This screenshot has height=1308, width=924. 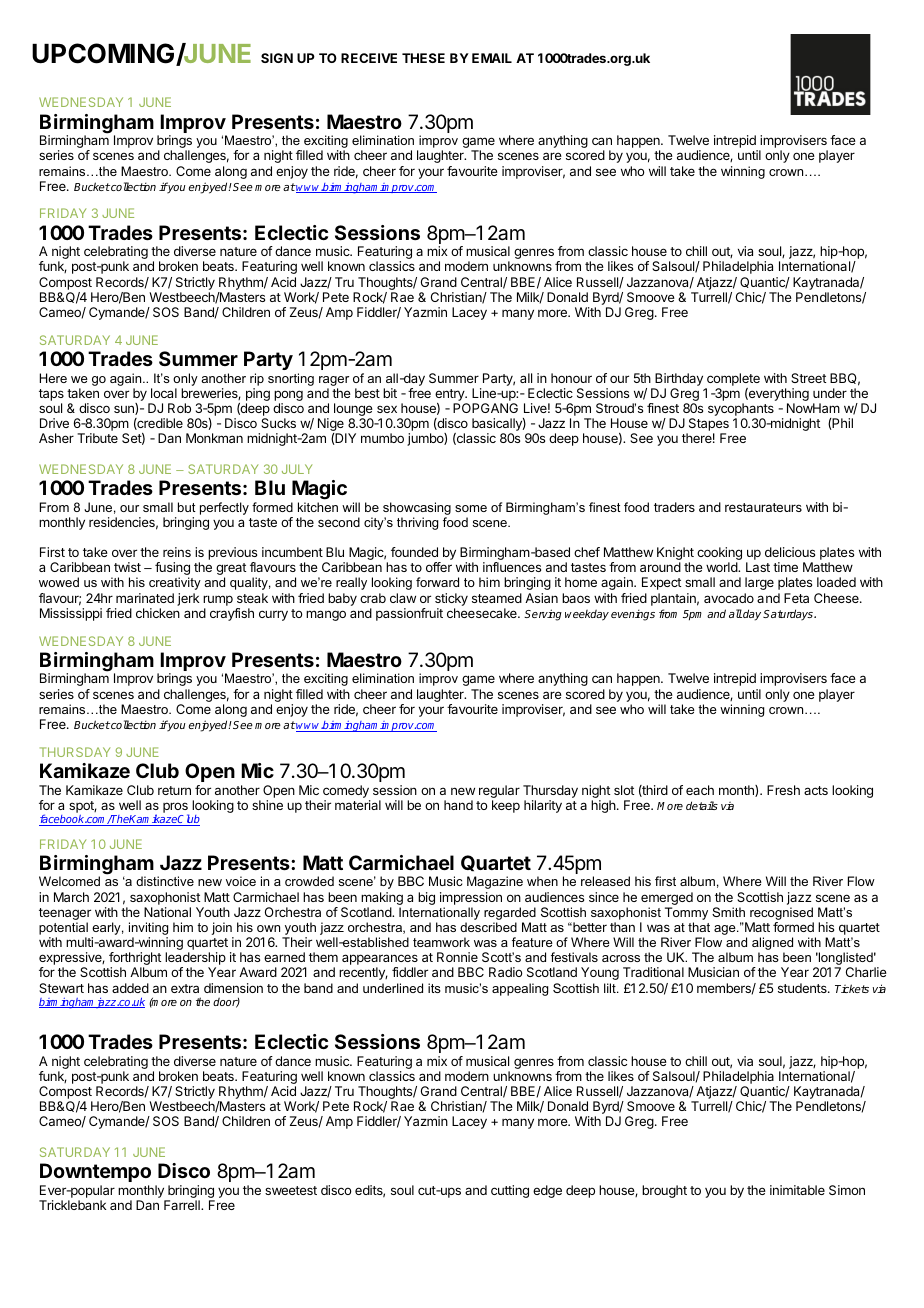 I want to click on bit, so click(x=390, y=393).
